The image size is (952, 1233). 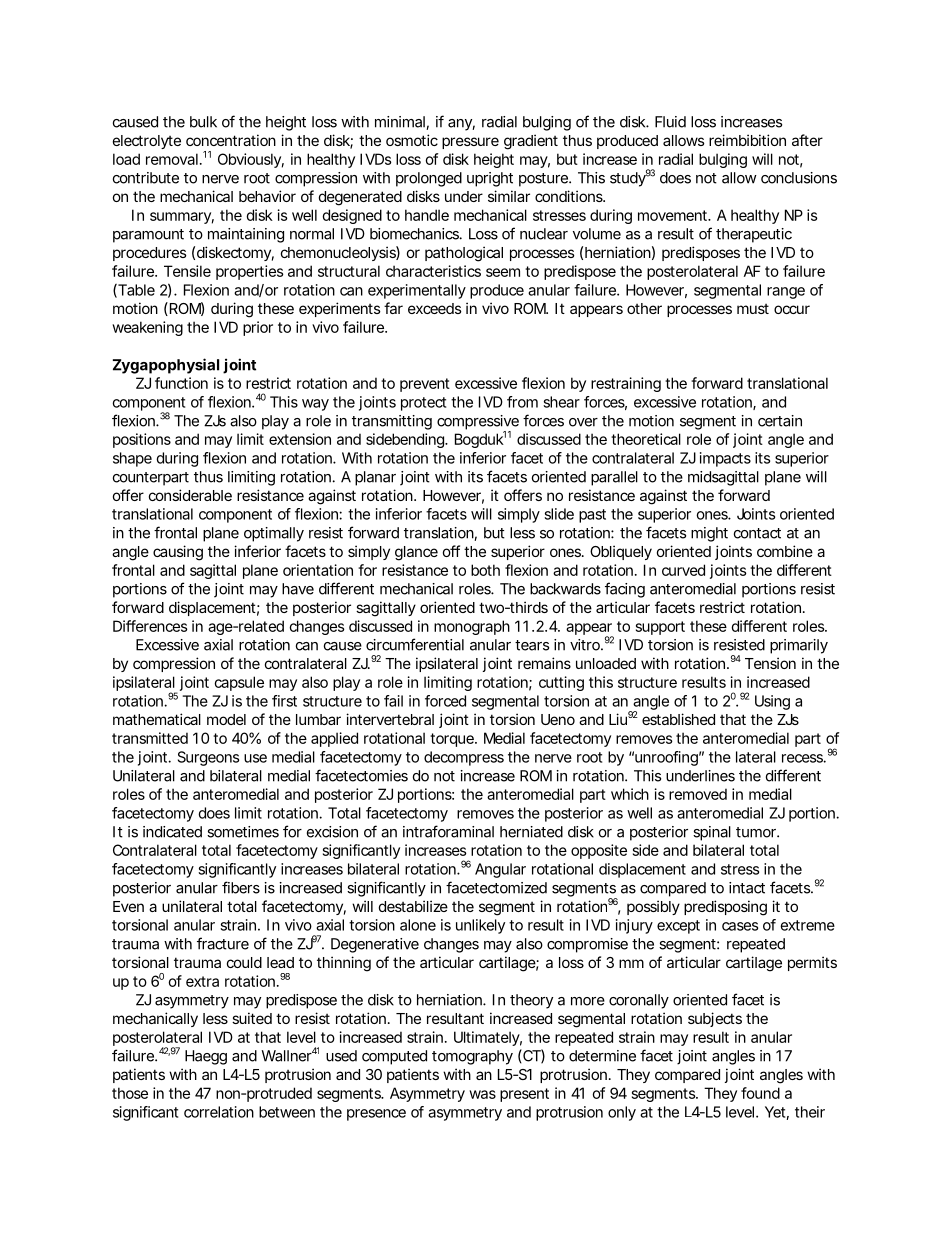 What do you see at coordinates (150, 626) in the screenshot?
I see `Differences` at bounding box center [150, 626].
